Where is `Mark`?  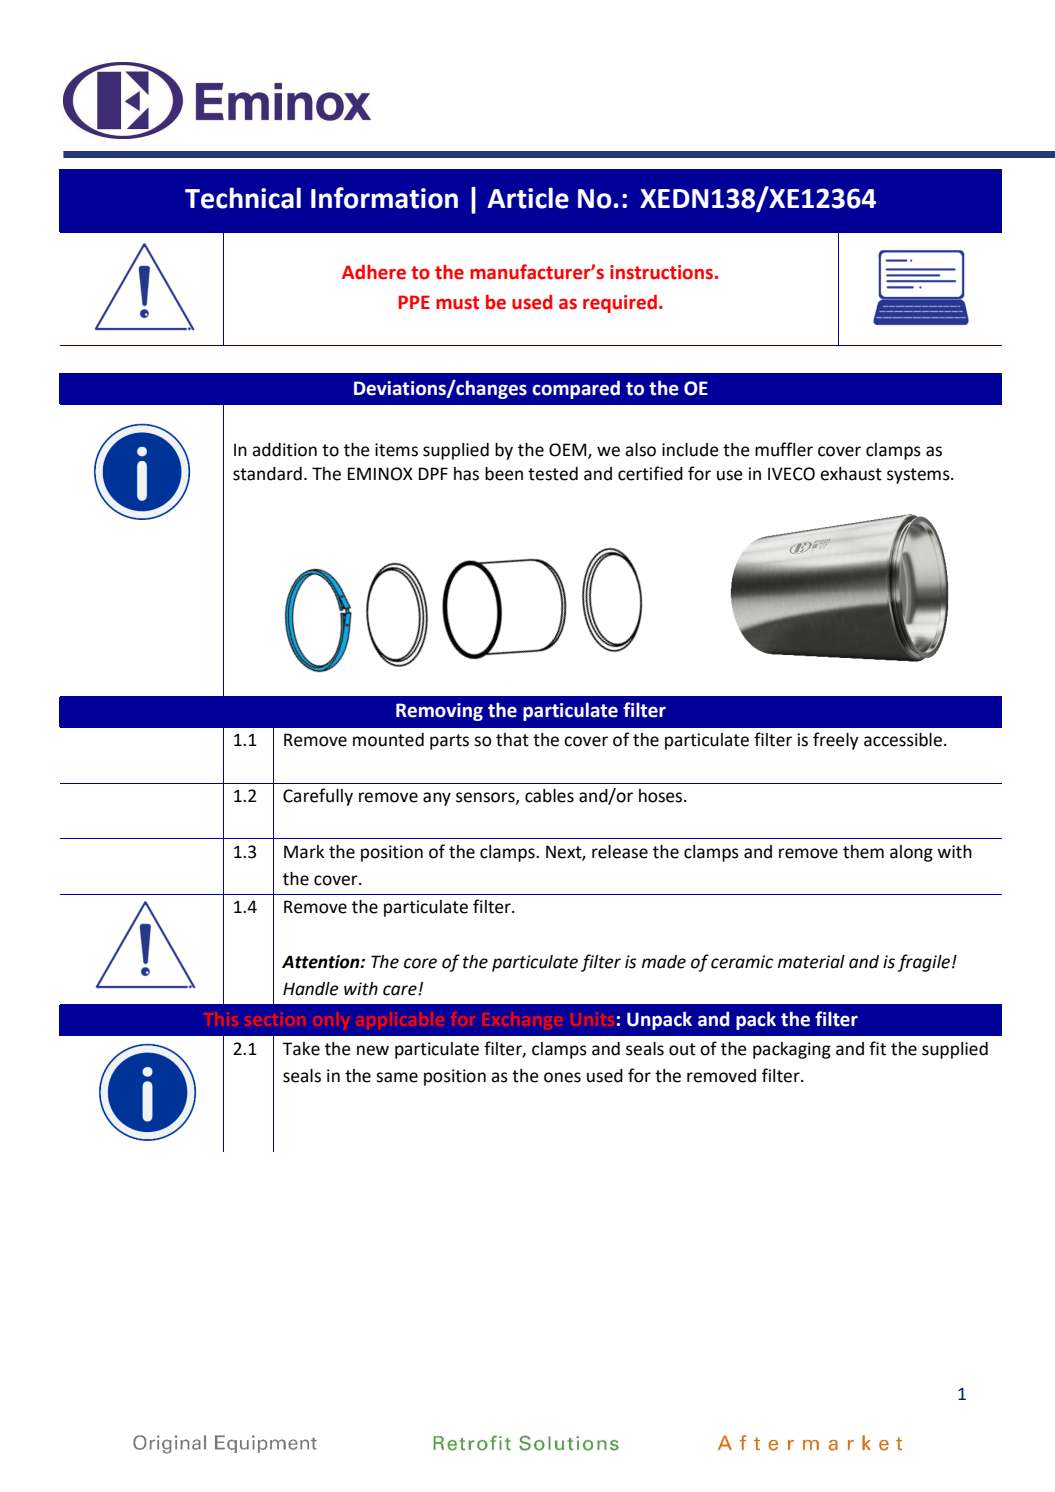 Mark is located at coordinates (304, 852).
